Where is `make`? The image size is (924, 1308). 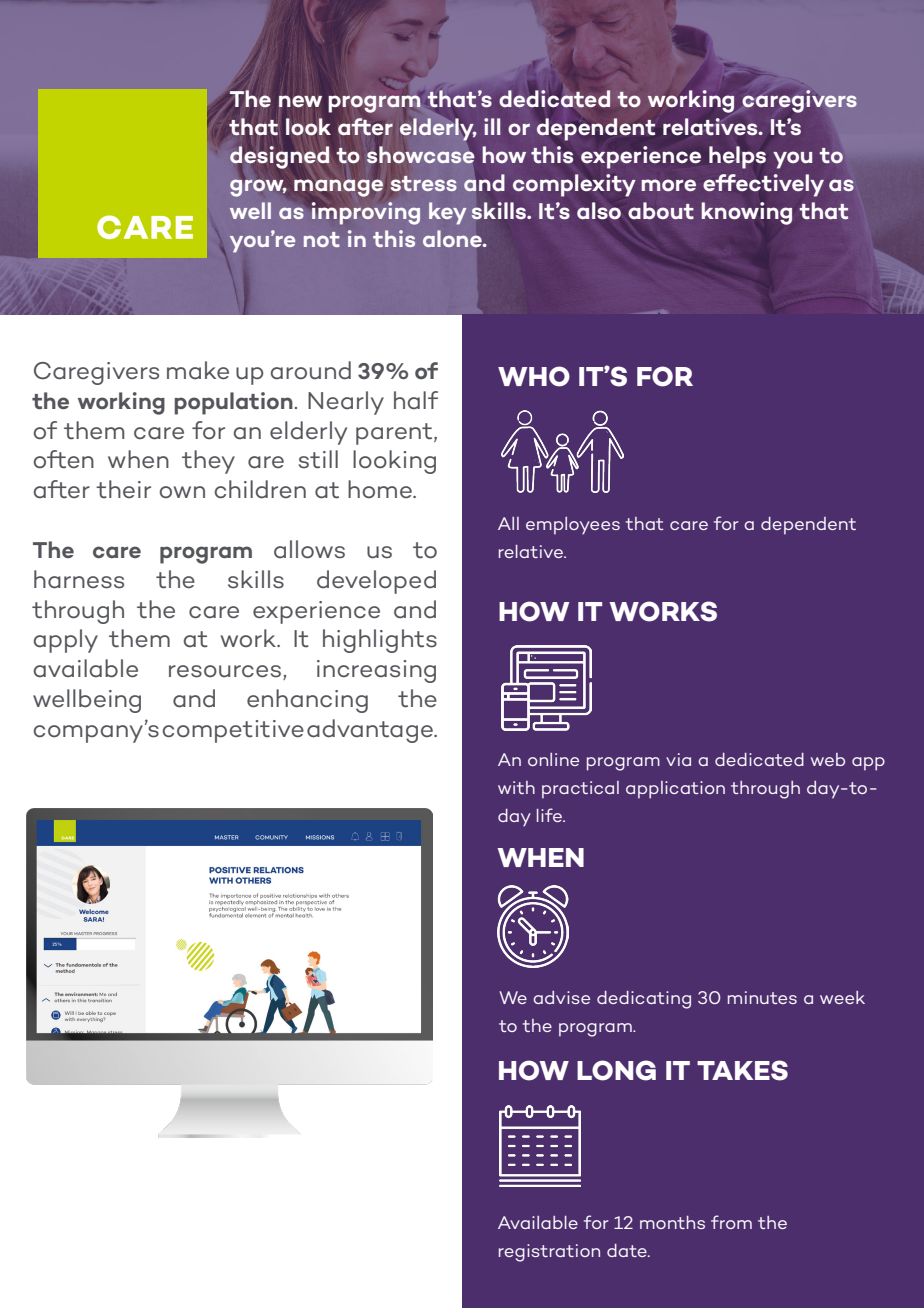
make is located at coordinates (198, 370).
